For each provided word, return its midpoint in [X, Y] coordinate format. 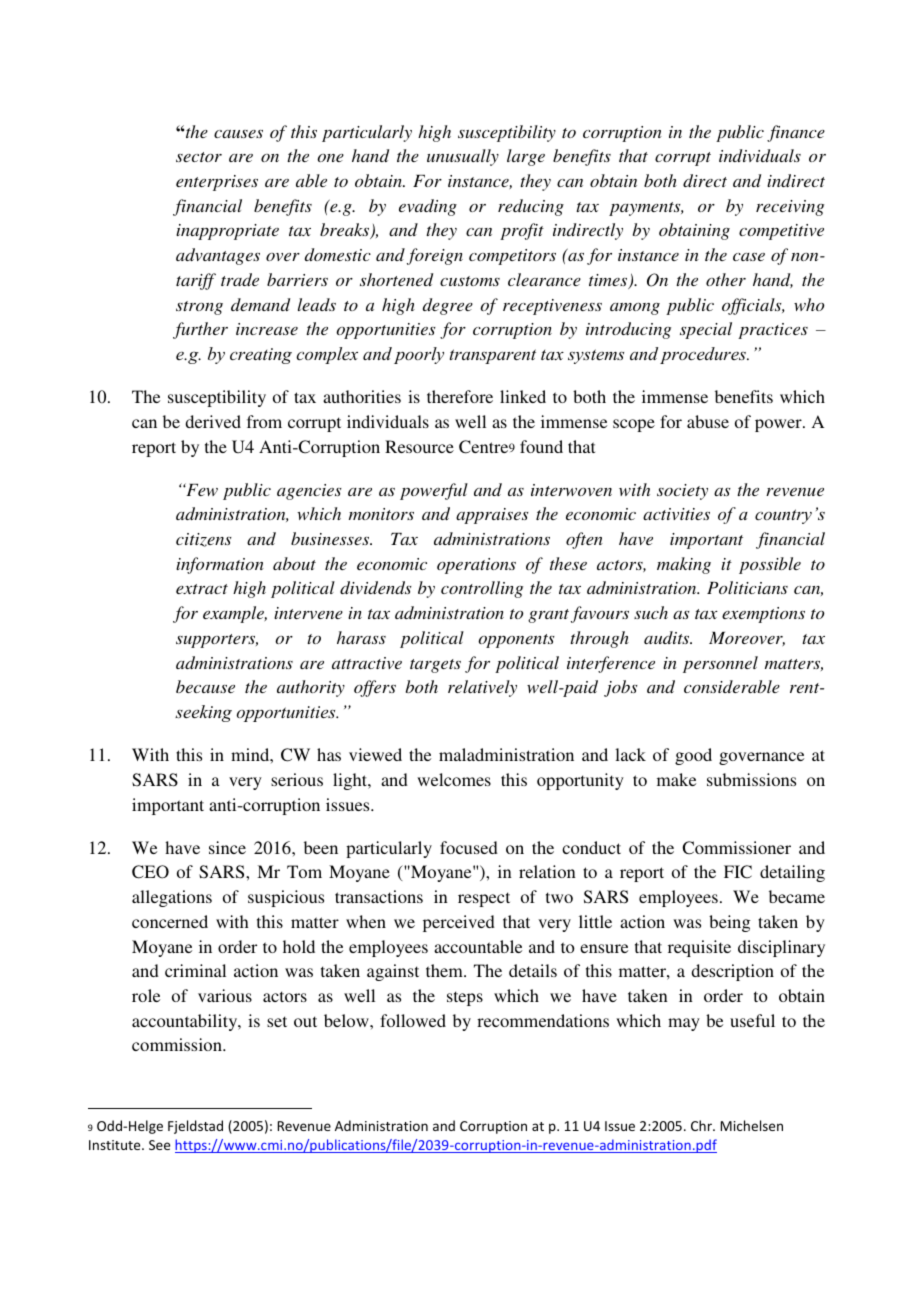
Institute [116, 1145]
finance [796, 133]
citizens [204, 540]
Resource [419, 446]
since [227, 847]
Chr [702, 1125]
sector [199, 157]
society [682, 492]
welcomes [454, 779]
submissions [751, 779]
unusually [463, 157]
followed [413, 1020]
